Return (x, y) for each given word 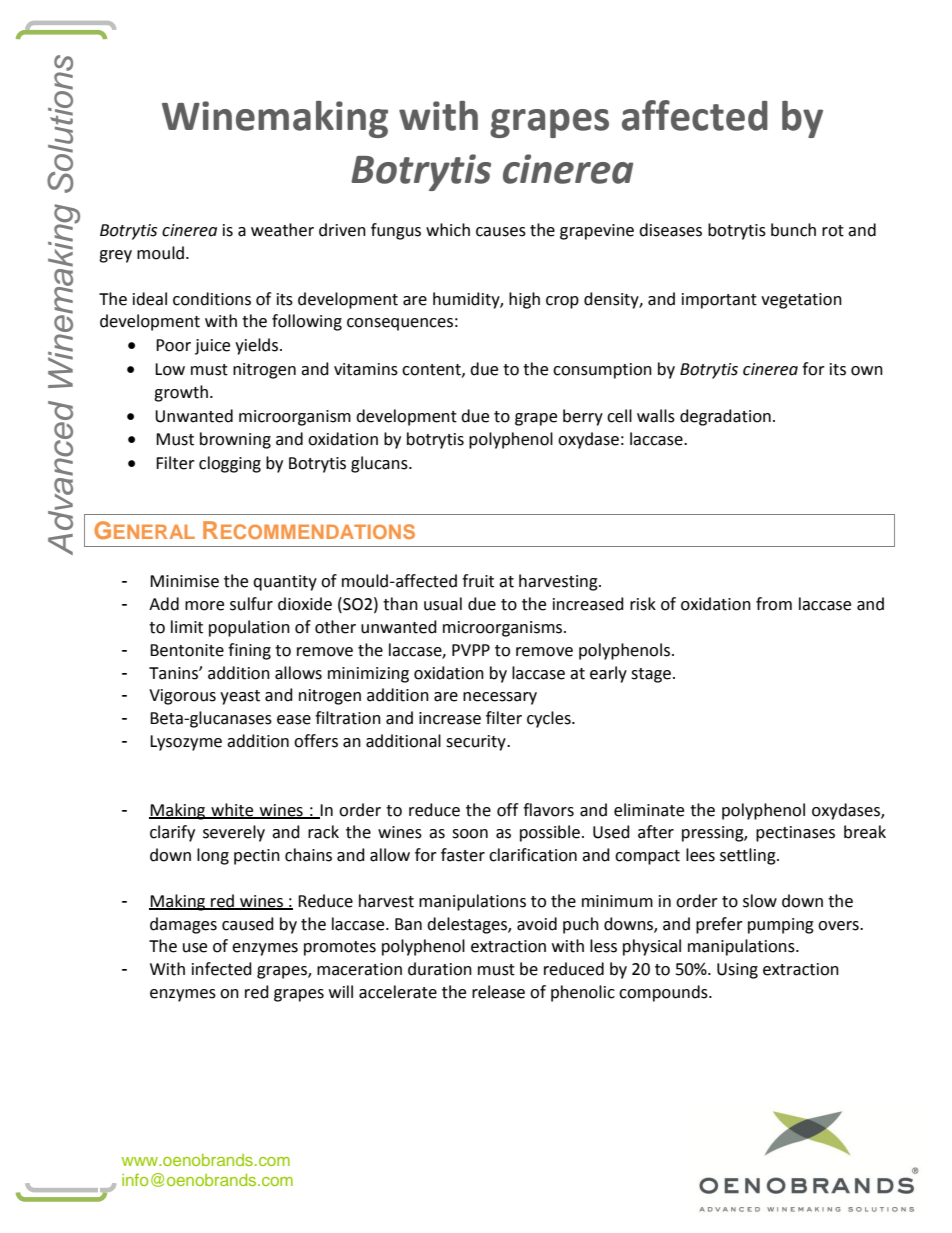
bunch (793, 230)
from (774, 604)
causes (501, 232)
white (232, 810)
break (865, 832)
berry (583, 417)
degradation (725, 417)
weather (282, 230)
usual (443, 604)
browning (235, 440)
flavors (548, 810)
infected (222, 969)
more (204, 606)
